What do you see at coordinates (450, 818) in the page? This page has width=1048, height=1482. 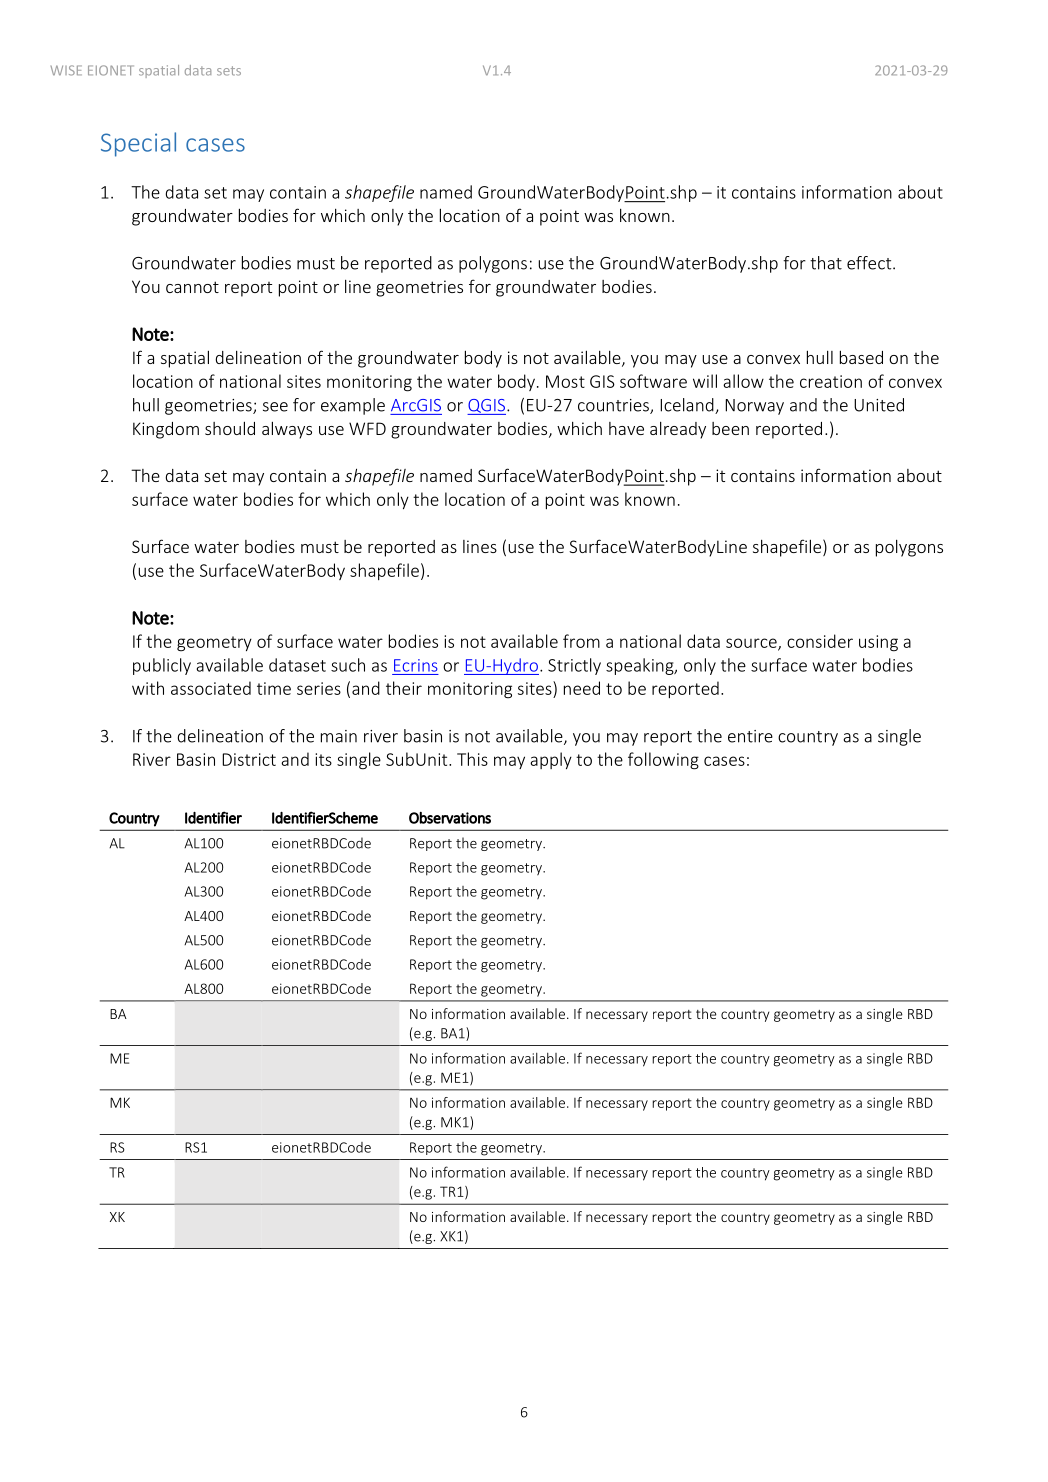 I see `Observations` at bounding box center [450, 818].
